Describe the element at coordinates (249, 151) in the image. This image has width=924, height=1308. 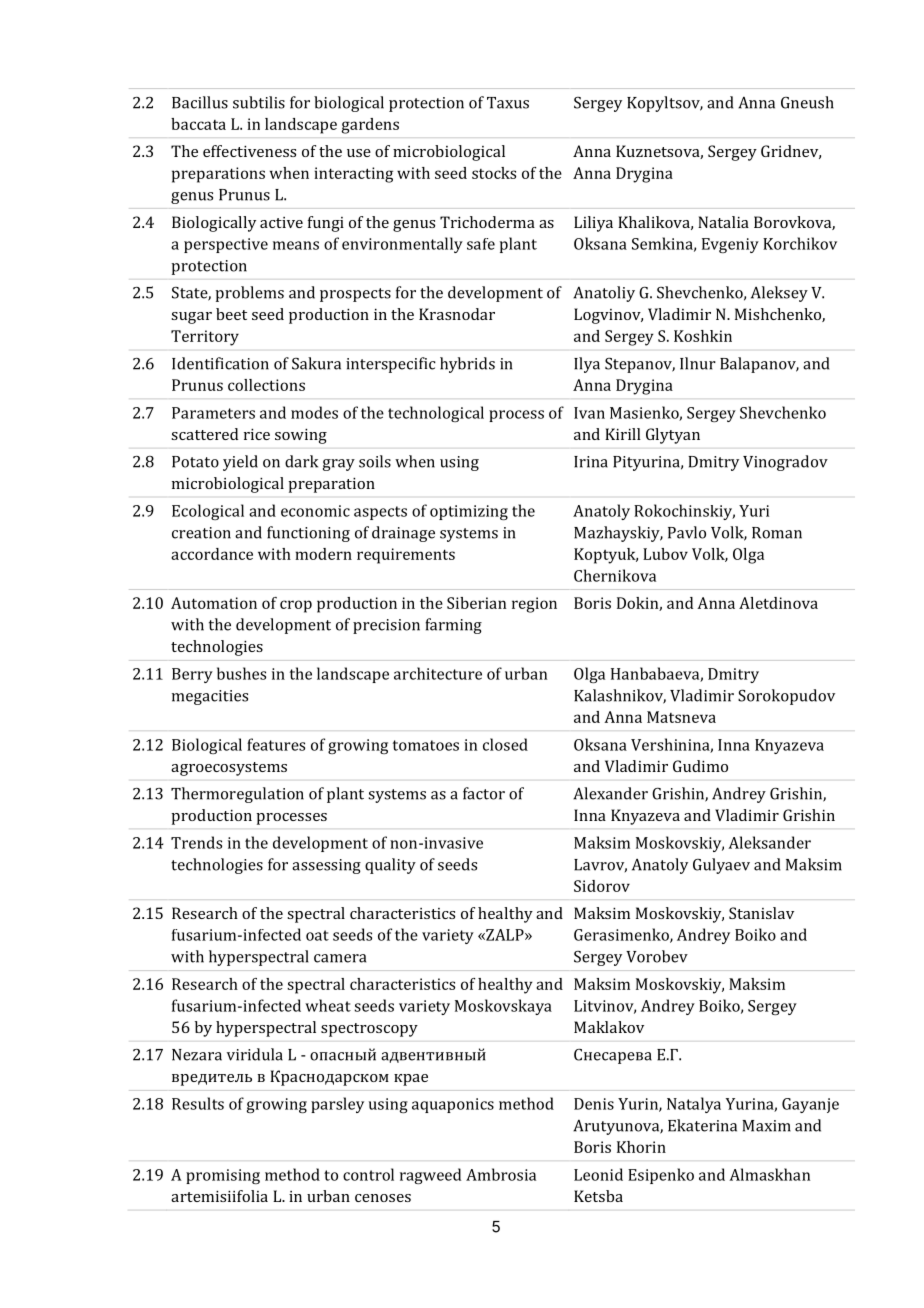
I see `effectiveness` at that location.
